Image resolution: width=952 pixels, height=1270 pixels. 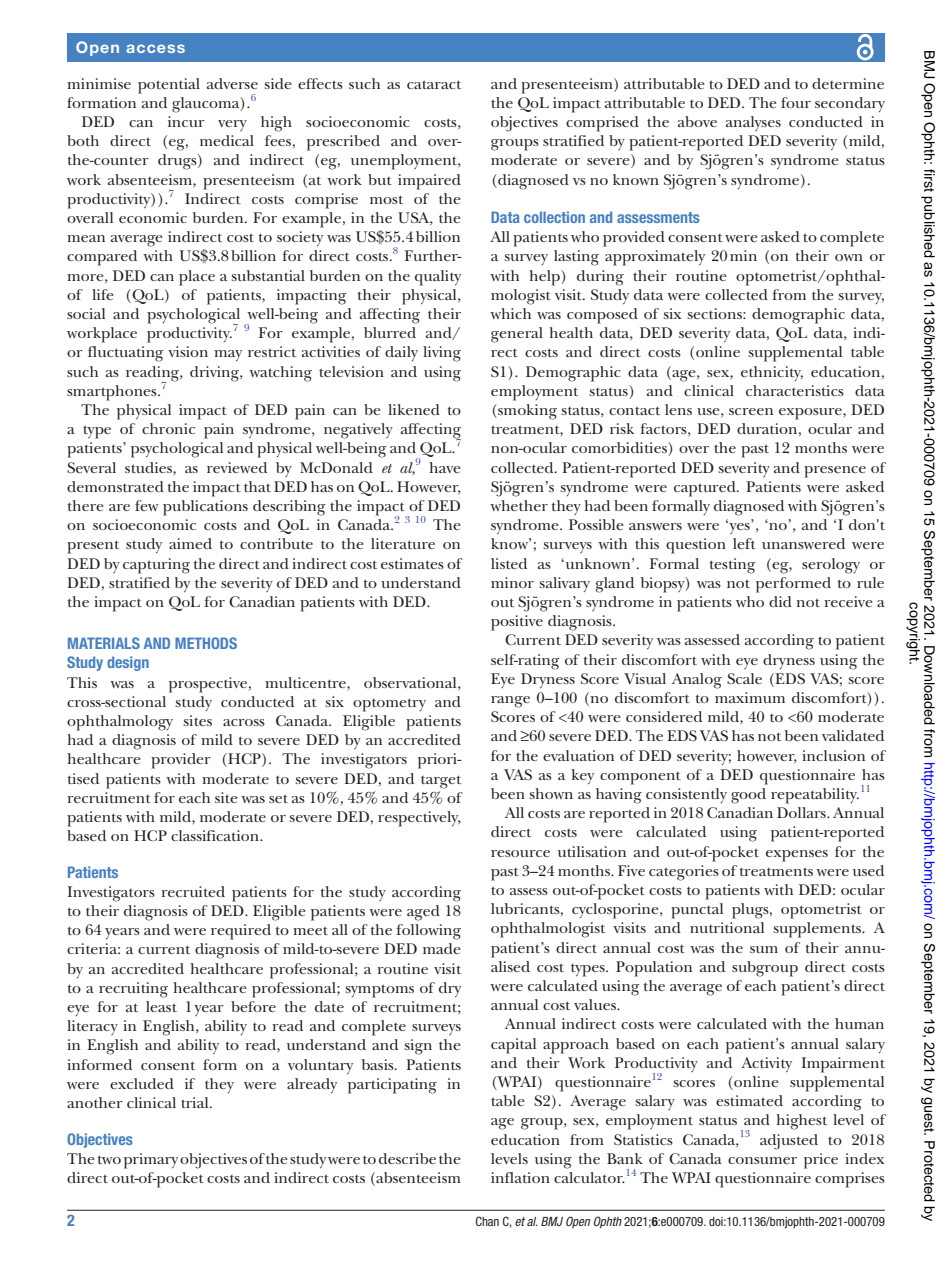 What do you see at coordinates (423, 913) in the screenshot?
I see `aged` at bounding box center [423, 913].
